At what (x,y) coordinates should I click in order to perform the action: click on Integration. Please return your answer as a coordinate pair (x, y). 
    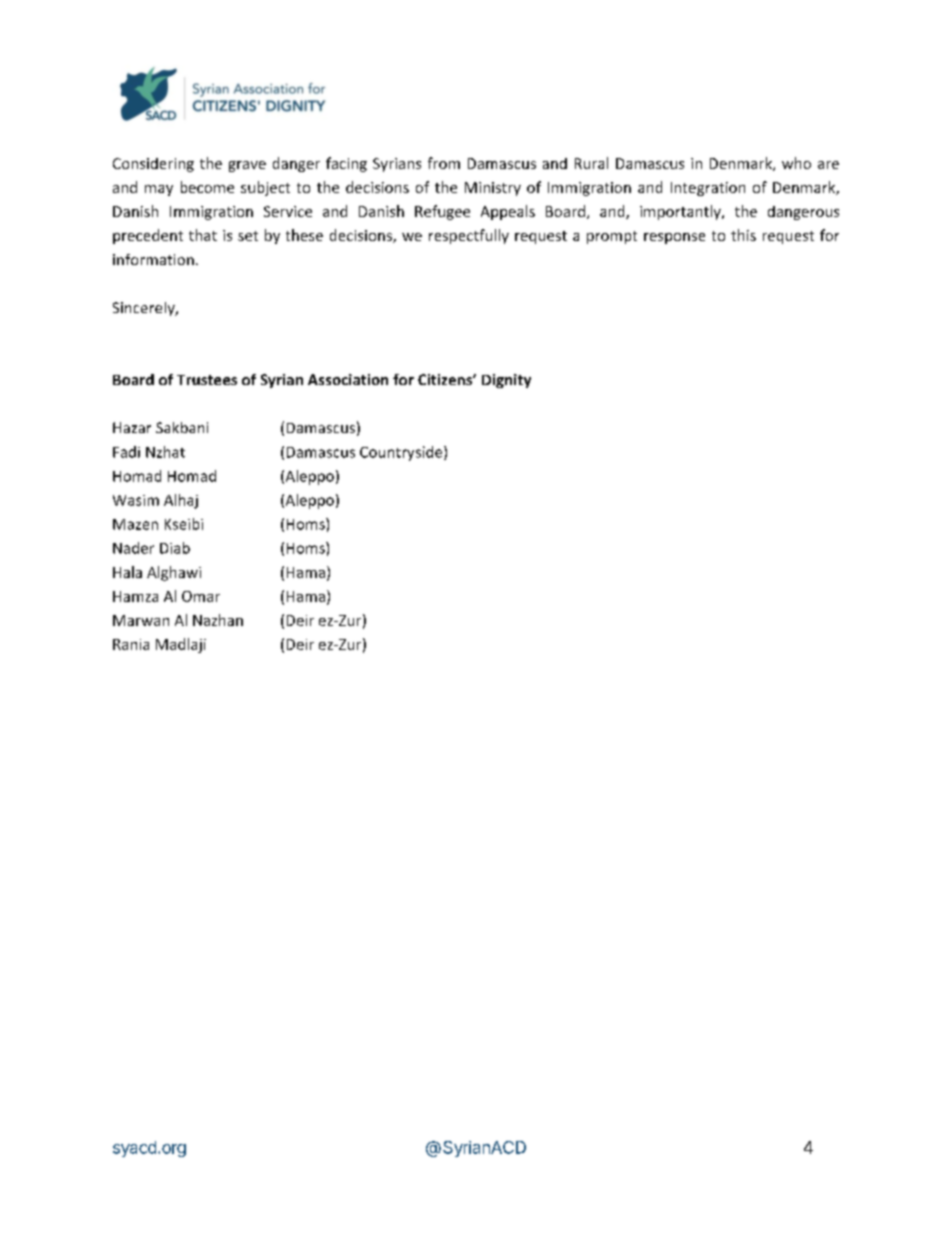
    Looking at the image, I should click on (708, 189).
